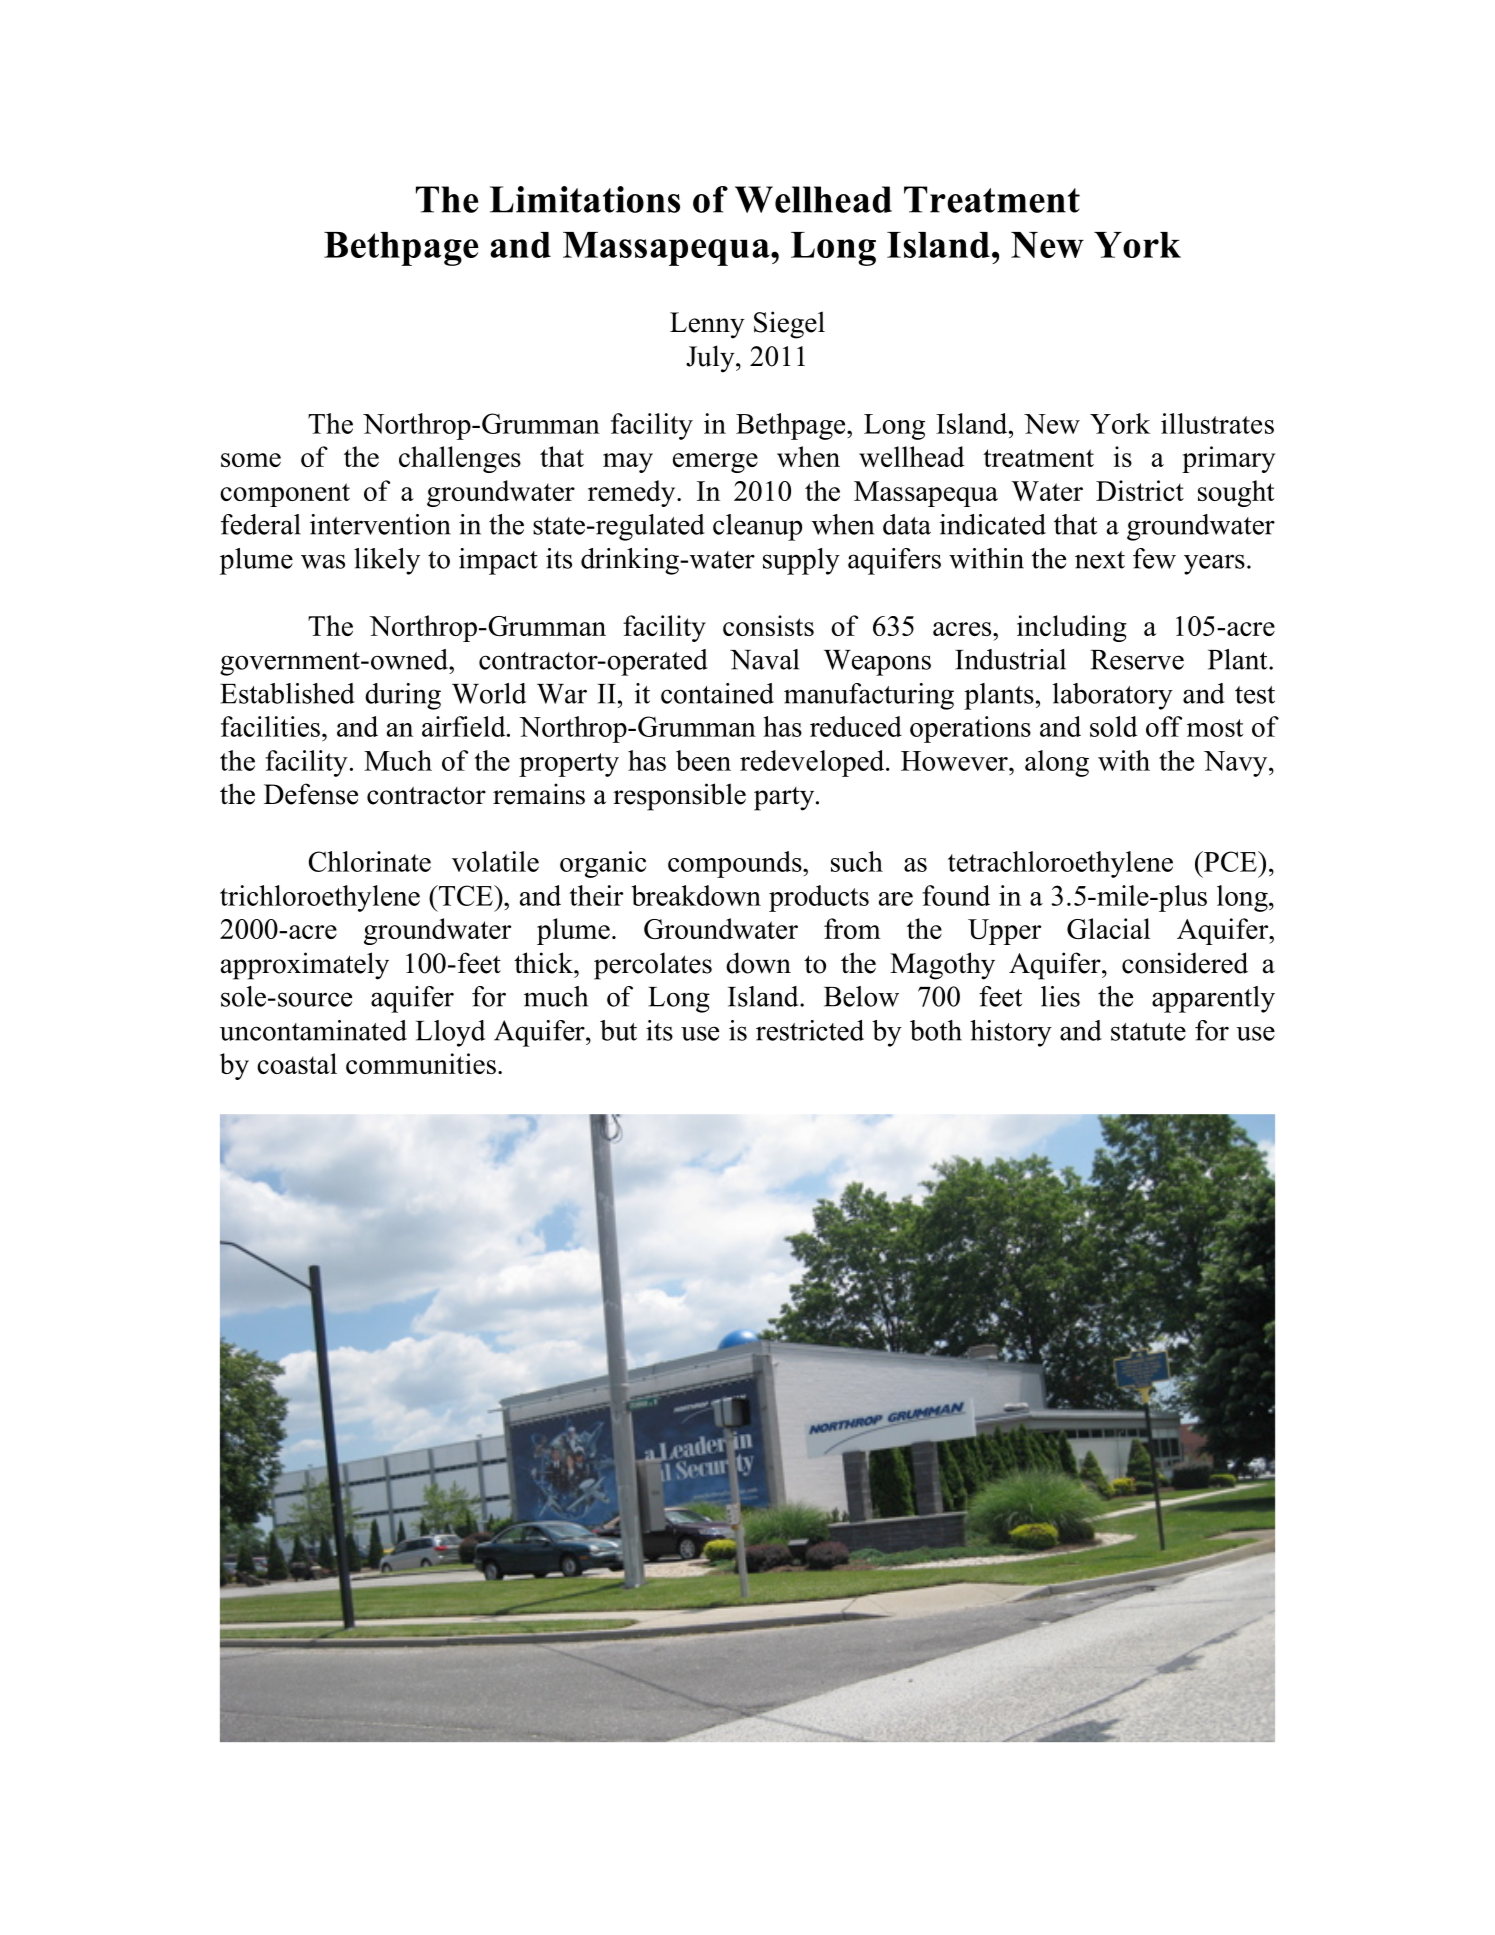  Describe the element at coordinates (789, 325) in the image. I see `Siegel` at that location.
